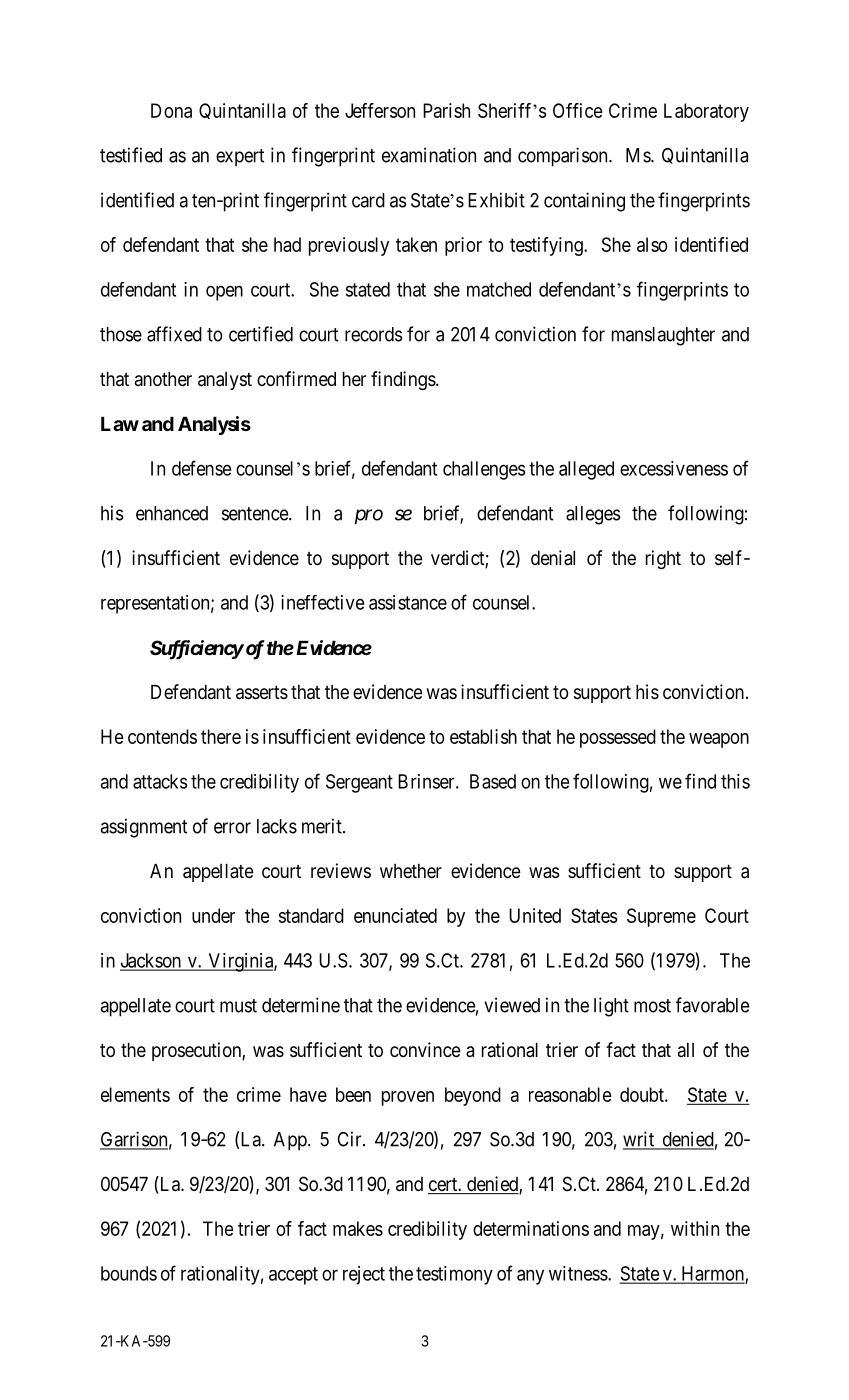 Image resolution: width=849 pixels, height=1400 pixels. Describe the element at coordinates (213, 915) in the screenshot. I see `under` at that location.
